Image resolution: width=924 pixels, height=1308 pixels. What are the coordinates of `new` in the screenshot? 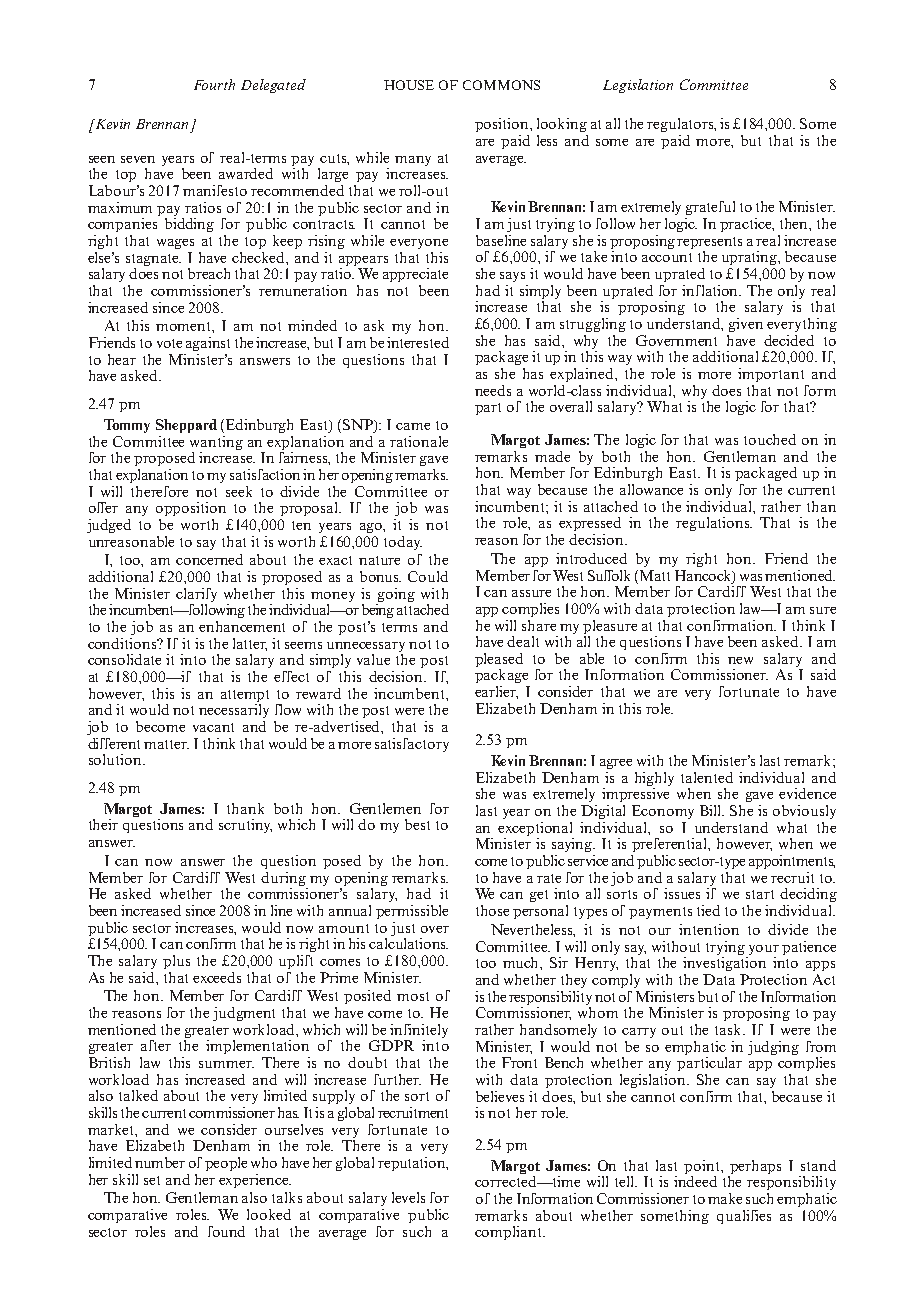 It's located at (740, 660).
